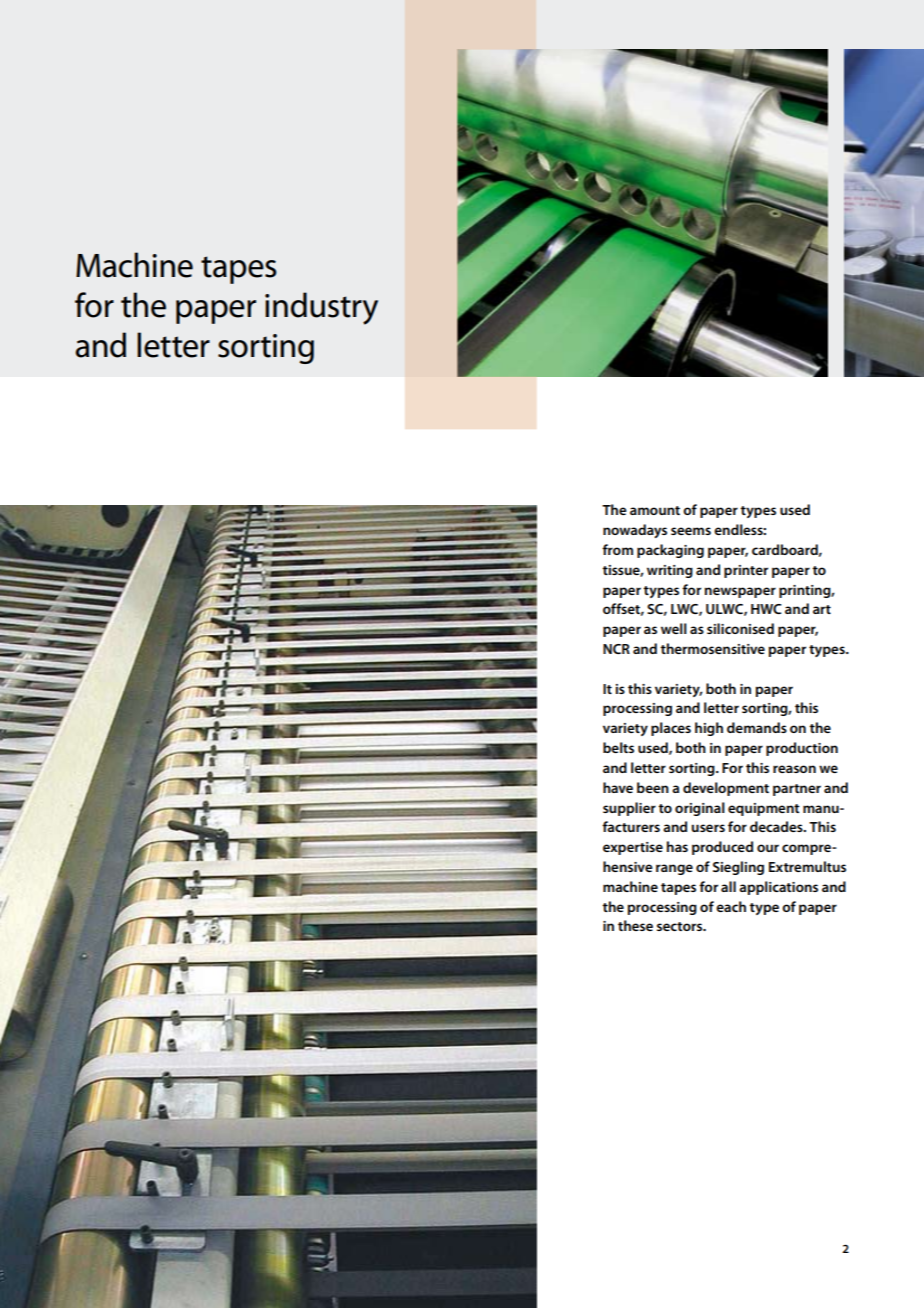  I want to click on have, so click(618, 787).
